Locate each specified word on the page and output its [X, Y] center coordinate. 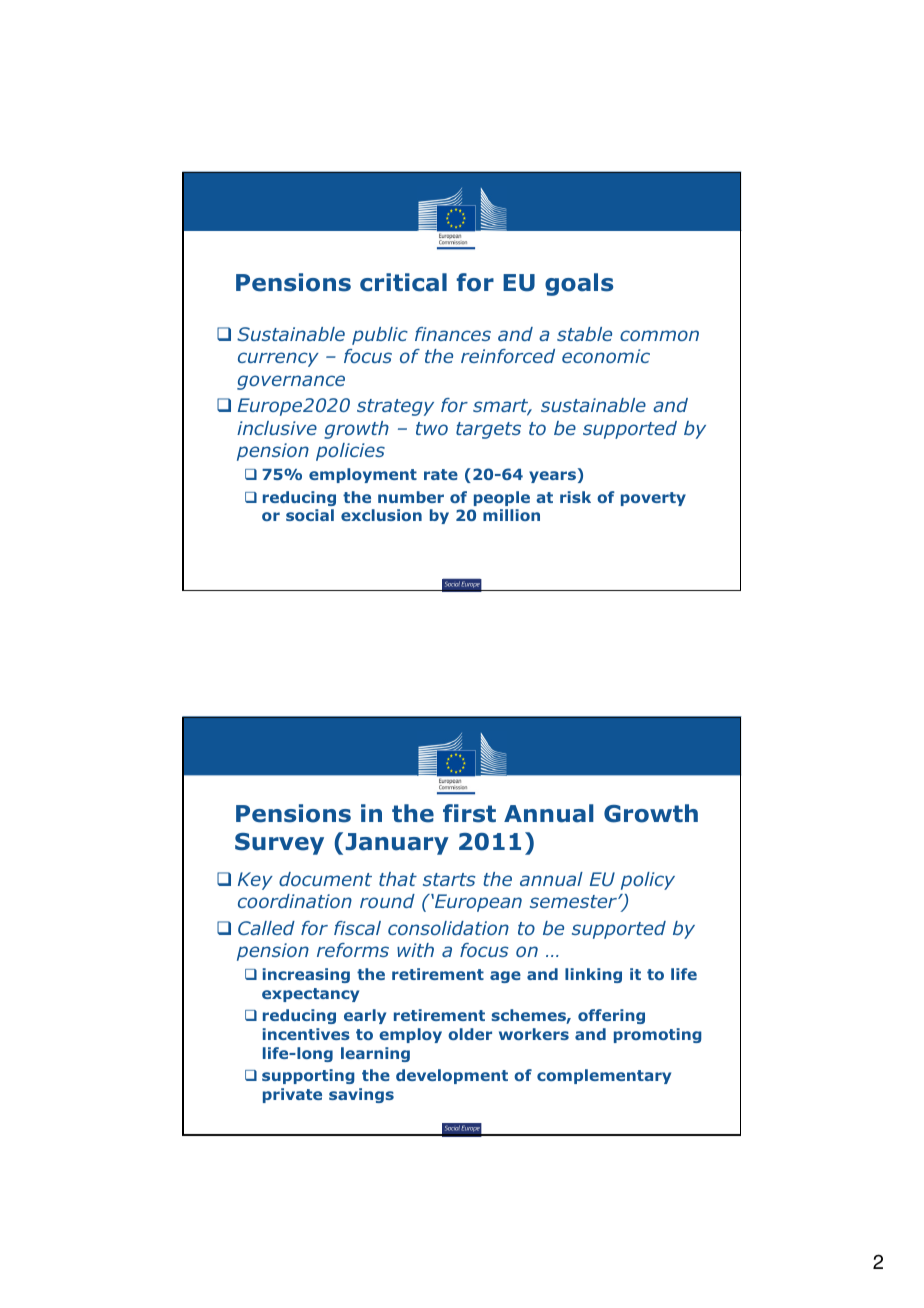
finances [453, 334]
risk [575, 497]
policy [648, 881]
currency [278, 359]
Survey [279, 844]
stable [584, 334]
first [469, 813]
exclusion [381, 515]
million [511, 515]
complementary [604, 1076]
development [452, 1076]
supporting [308, 1076]
